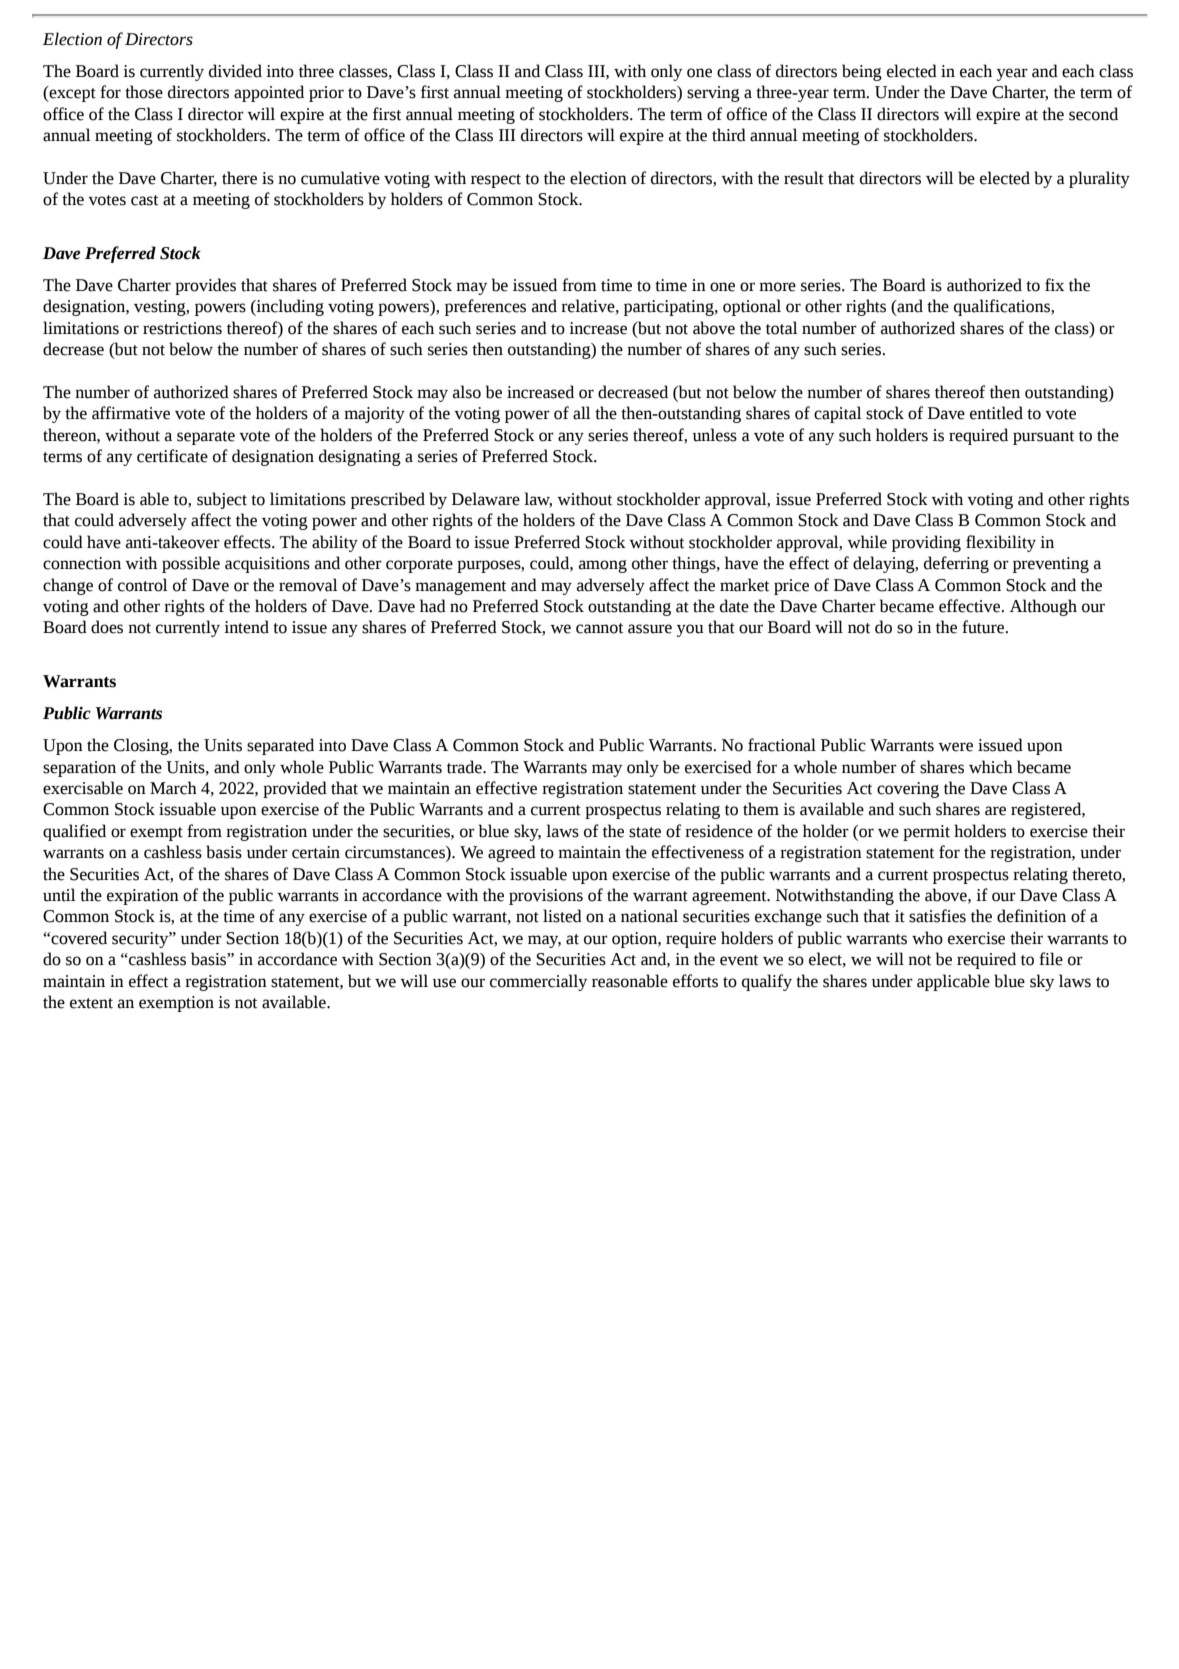 This screenshot has width=1179, height=1669. Describe the element at coordinates (91, 1003) in the screenshot. I see `extent` at that location.
